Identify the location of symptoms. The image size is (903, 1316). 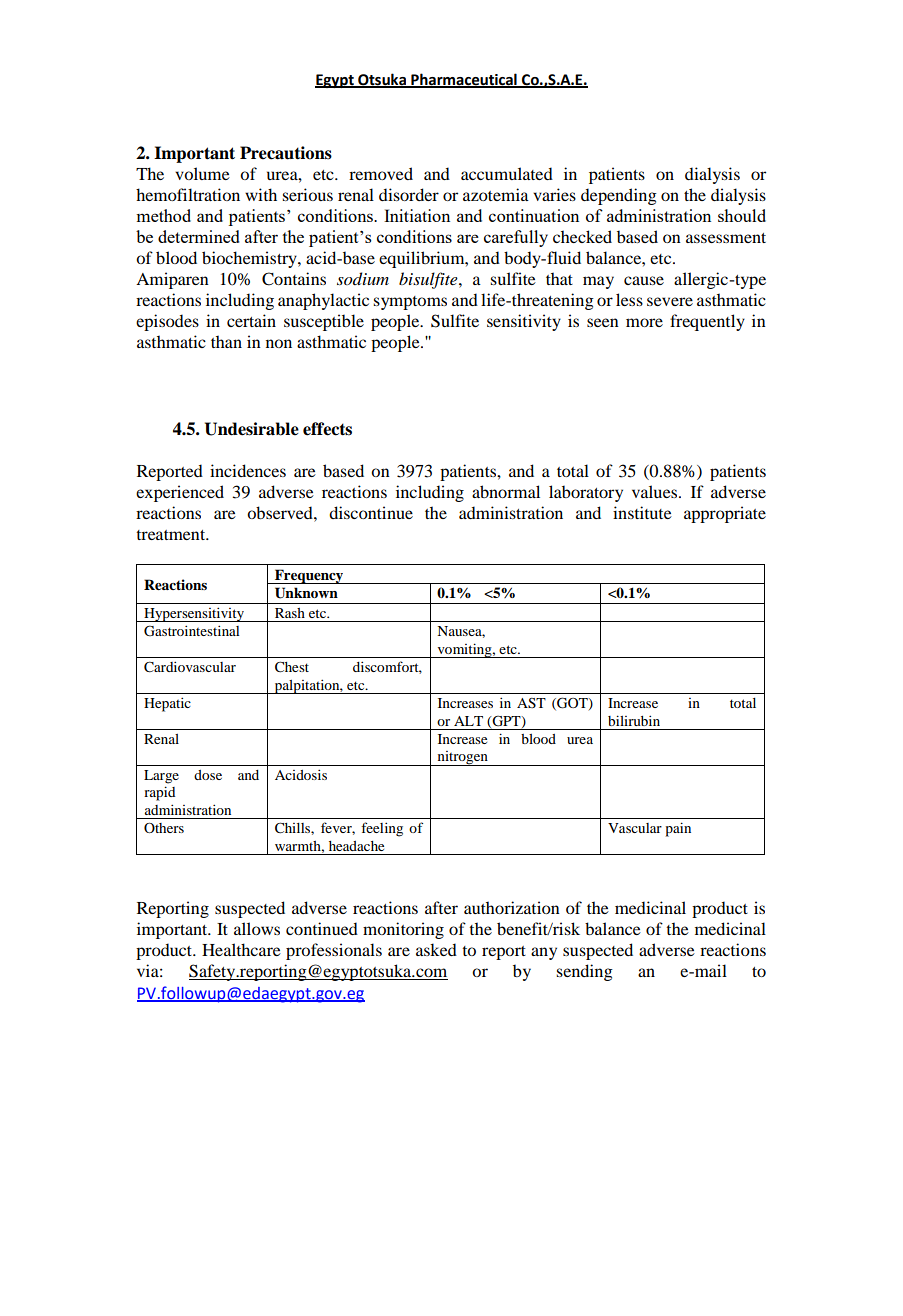
(410, 303).
